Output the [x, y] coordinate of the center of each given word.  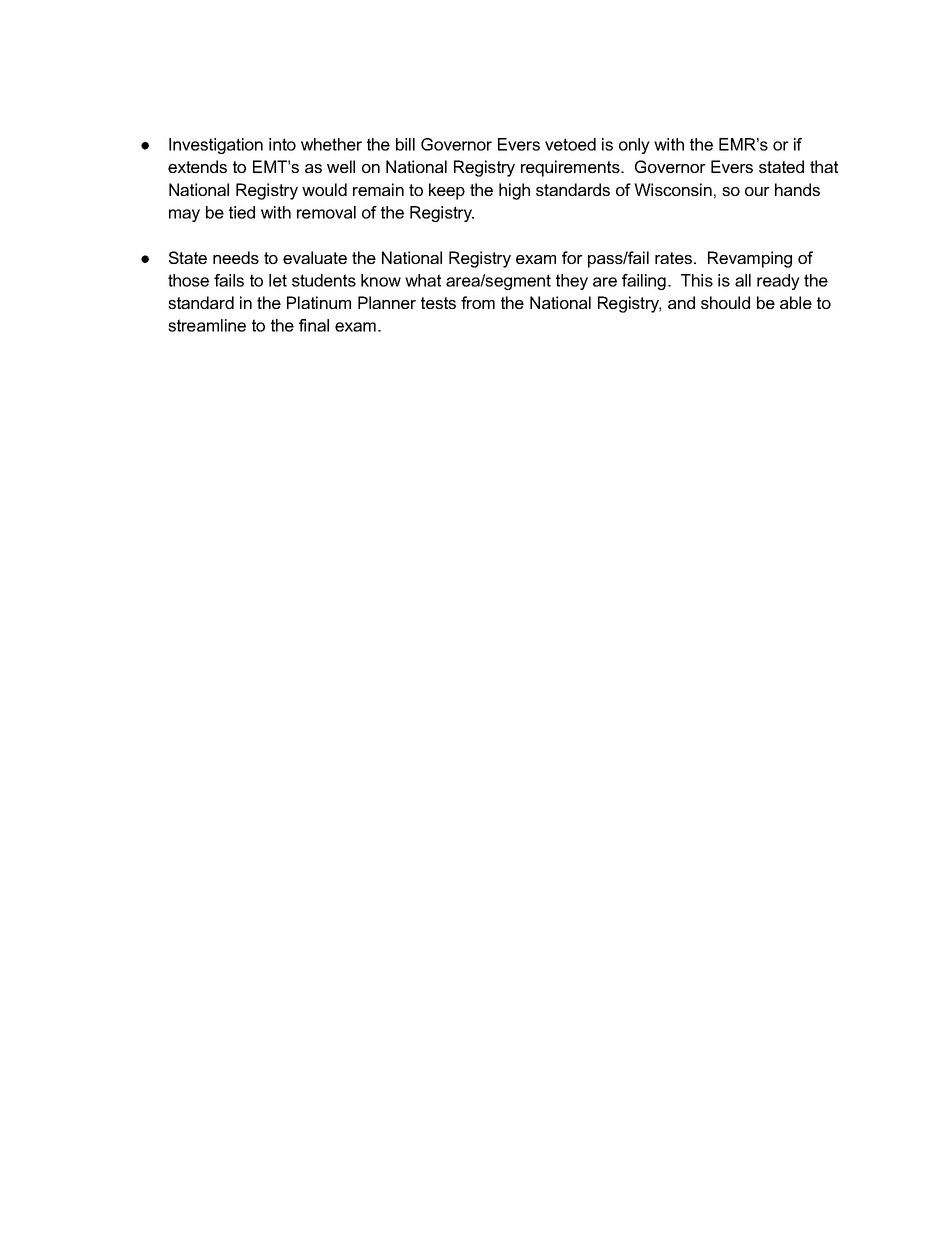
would [324, 189]
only [634, 146]
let [278, 280]
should [725, 302]
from [478, 302]
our [757, 191]
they [572, 282]
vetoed [570, 144]
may [184, 215]
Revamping [750, 259]
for [572, 257]
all [743, 280]
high [514, 191]
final [314, 325]
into [282, 144]
